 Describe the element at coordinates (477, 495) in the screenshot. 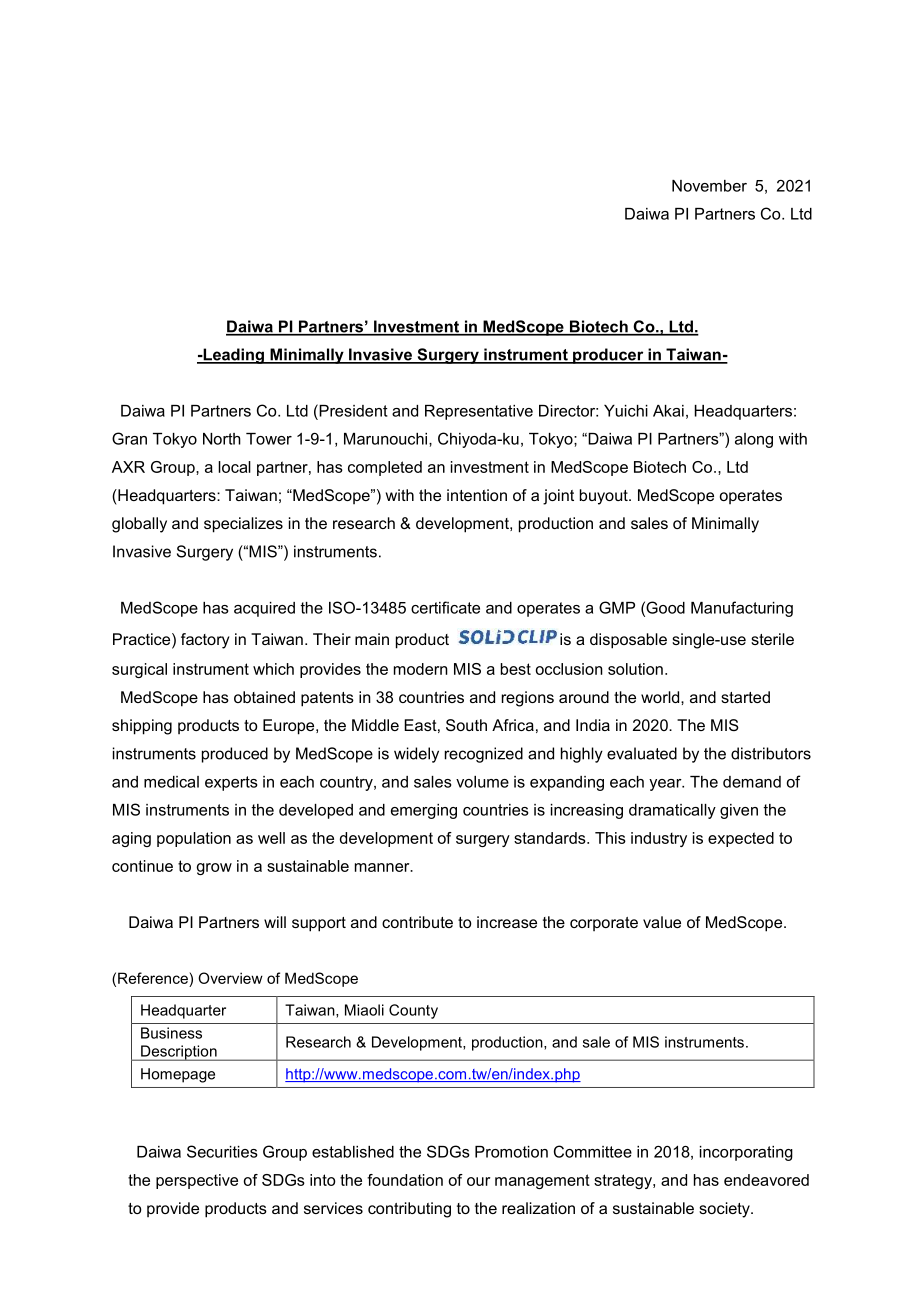

I see `intention` at that location.
